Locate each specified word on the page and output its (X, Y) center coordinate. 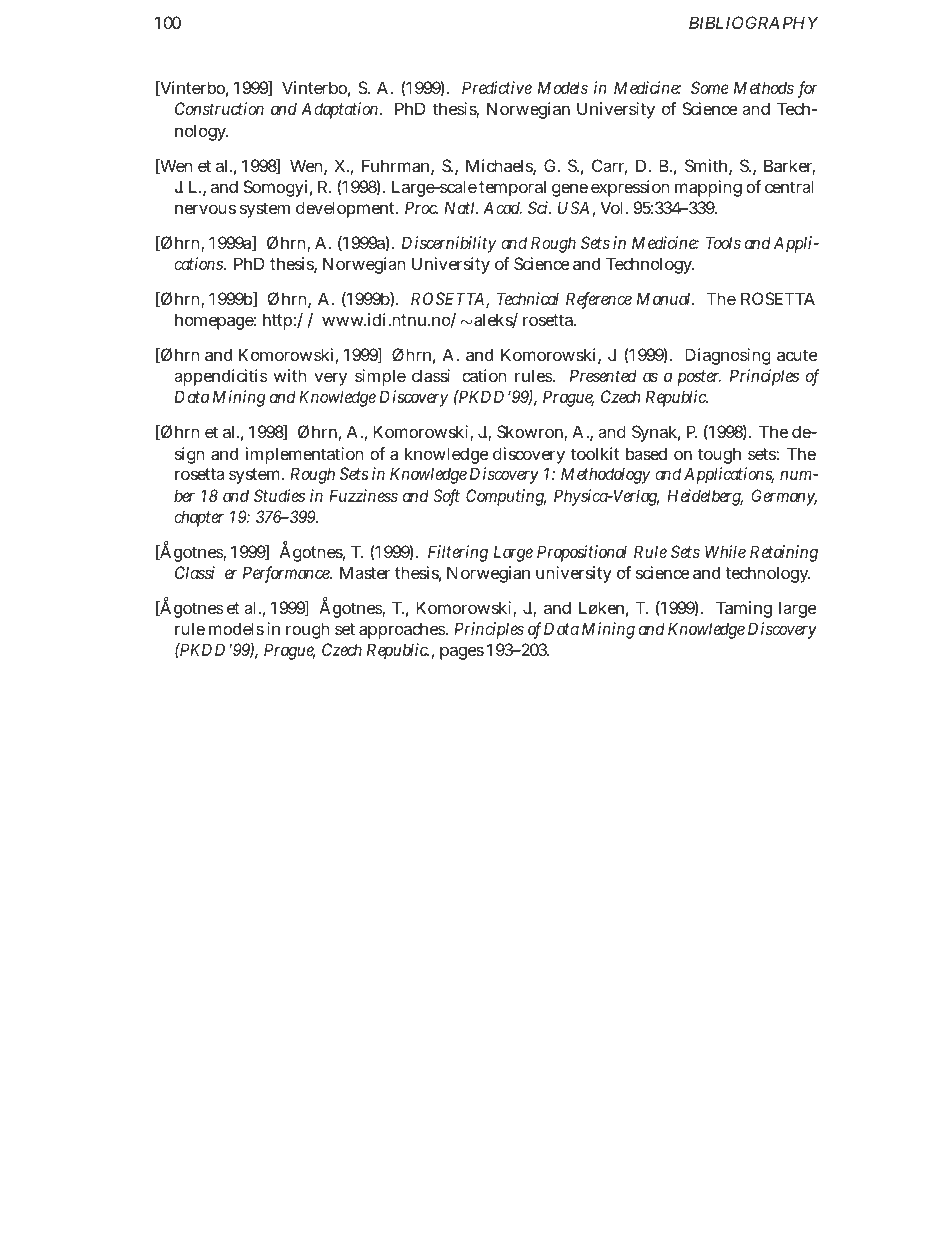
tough (719, 455)
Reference (599, 300)
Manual (665, 298)
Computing (506, 497)
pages (462, 653)
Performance (287, 574)
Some (710, 87)
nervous (205, 209)
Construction (219, 108)
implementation (305, 455)
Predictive (497, 87)
